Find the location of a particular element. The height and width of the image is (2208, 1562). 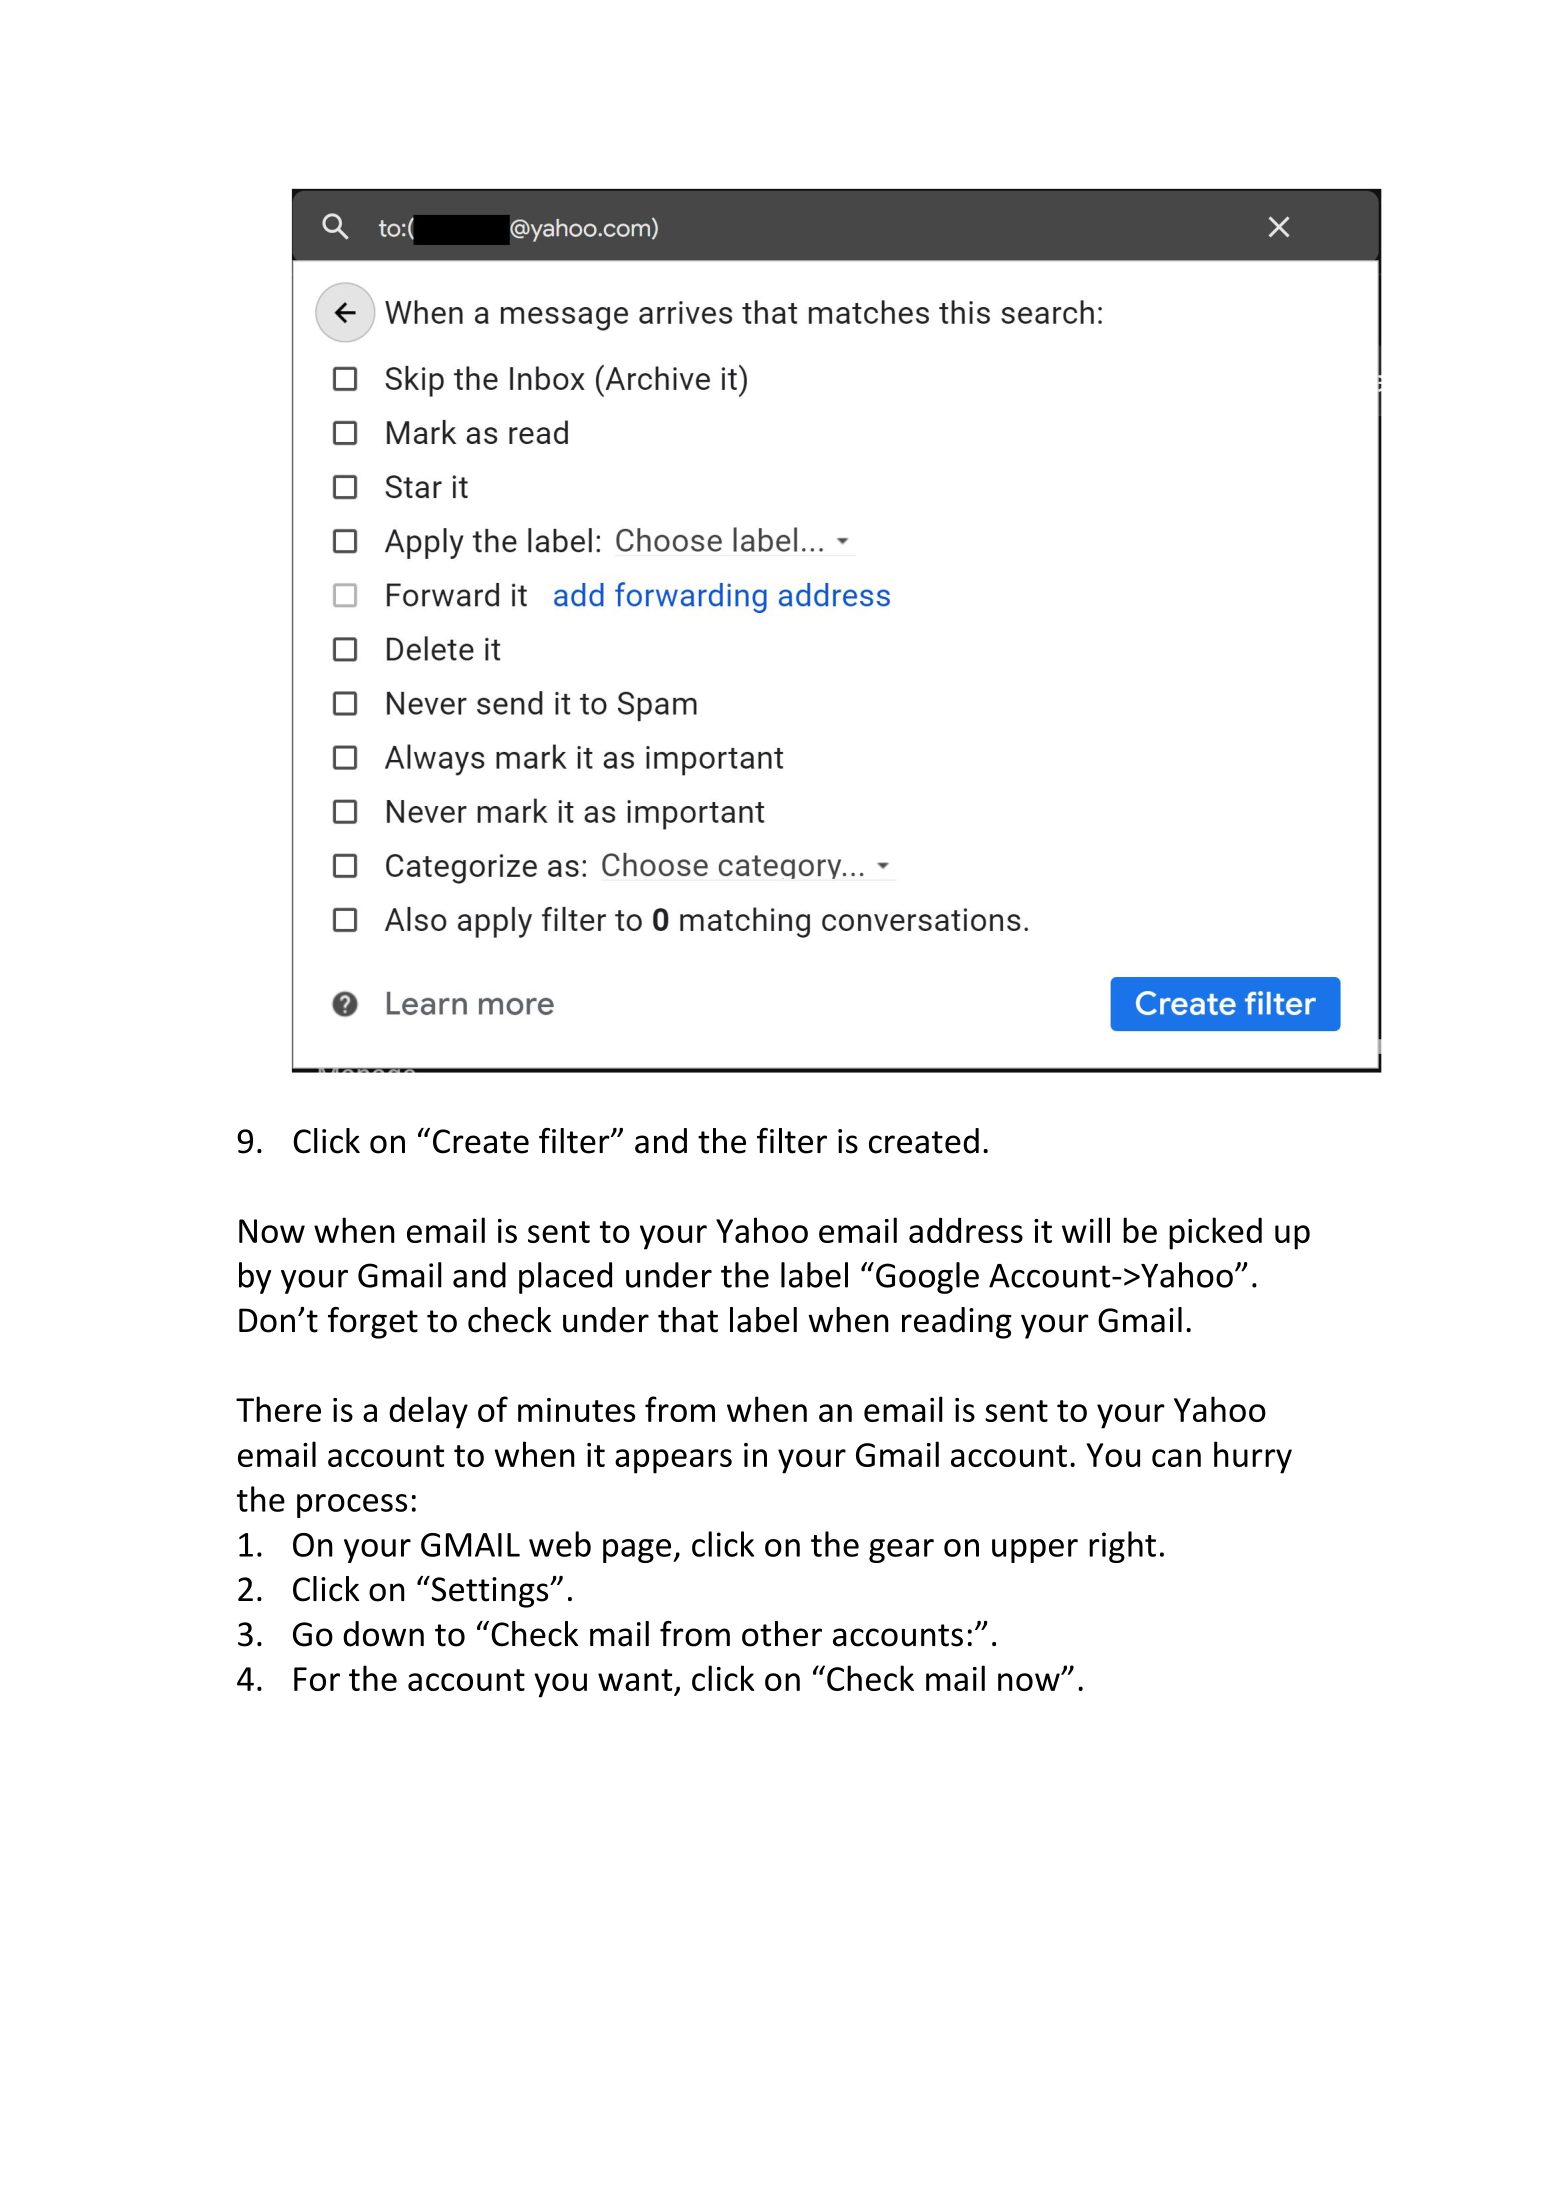

down is located at coordinates (383, 1634).
